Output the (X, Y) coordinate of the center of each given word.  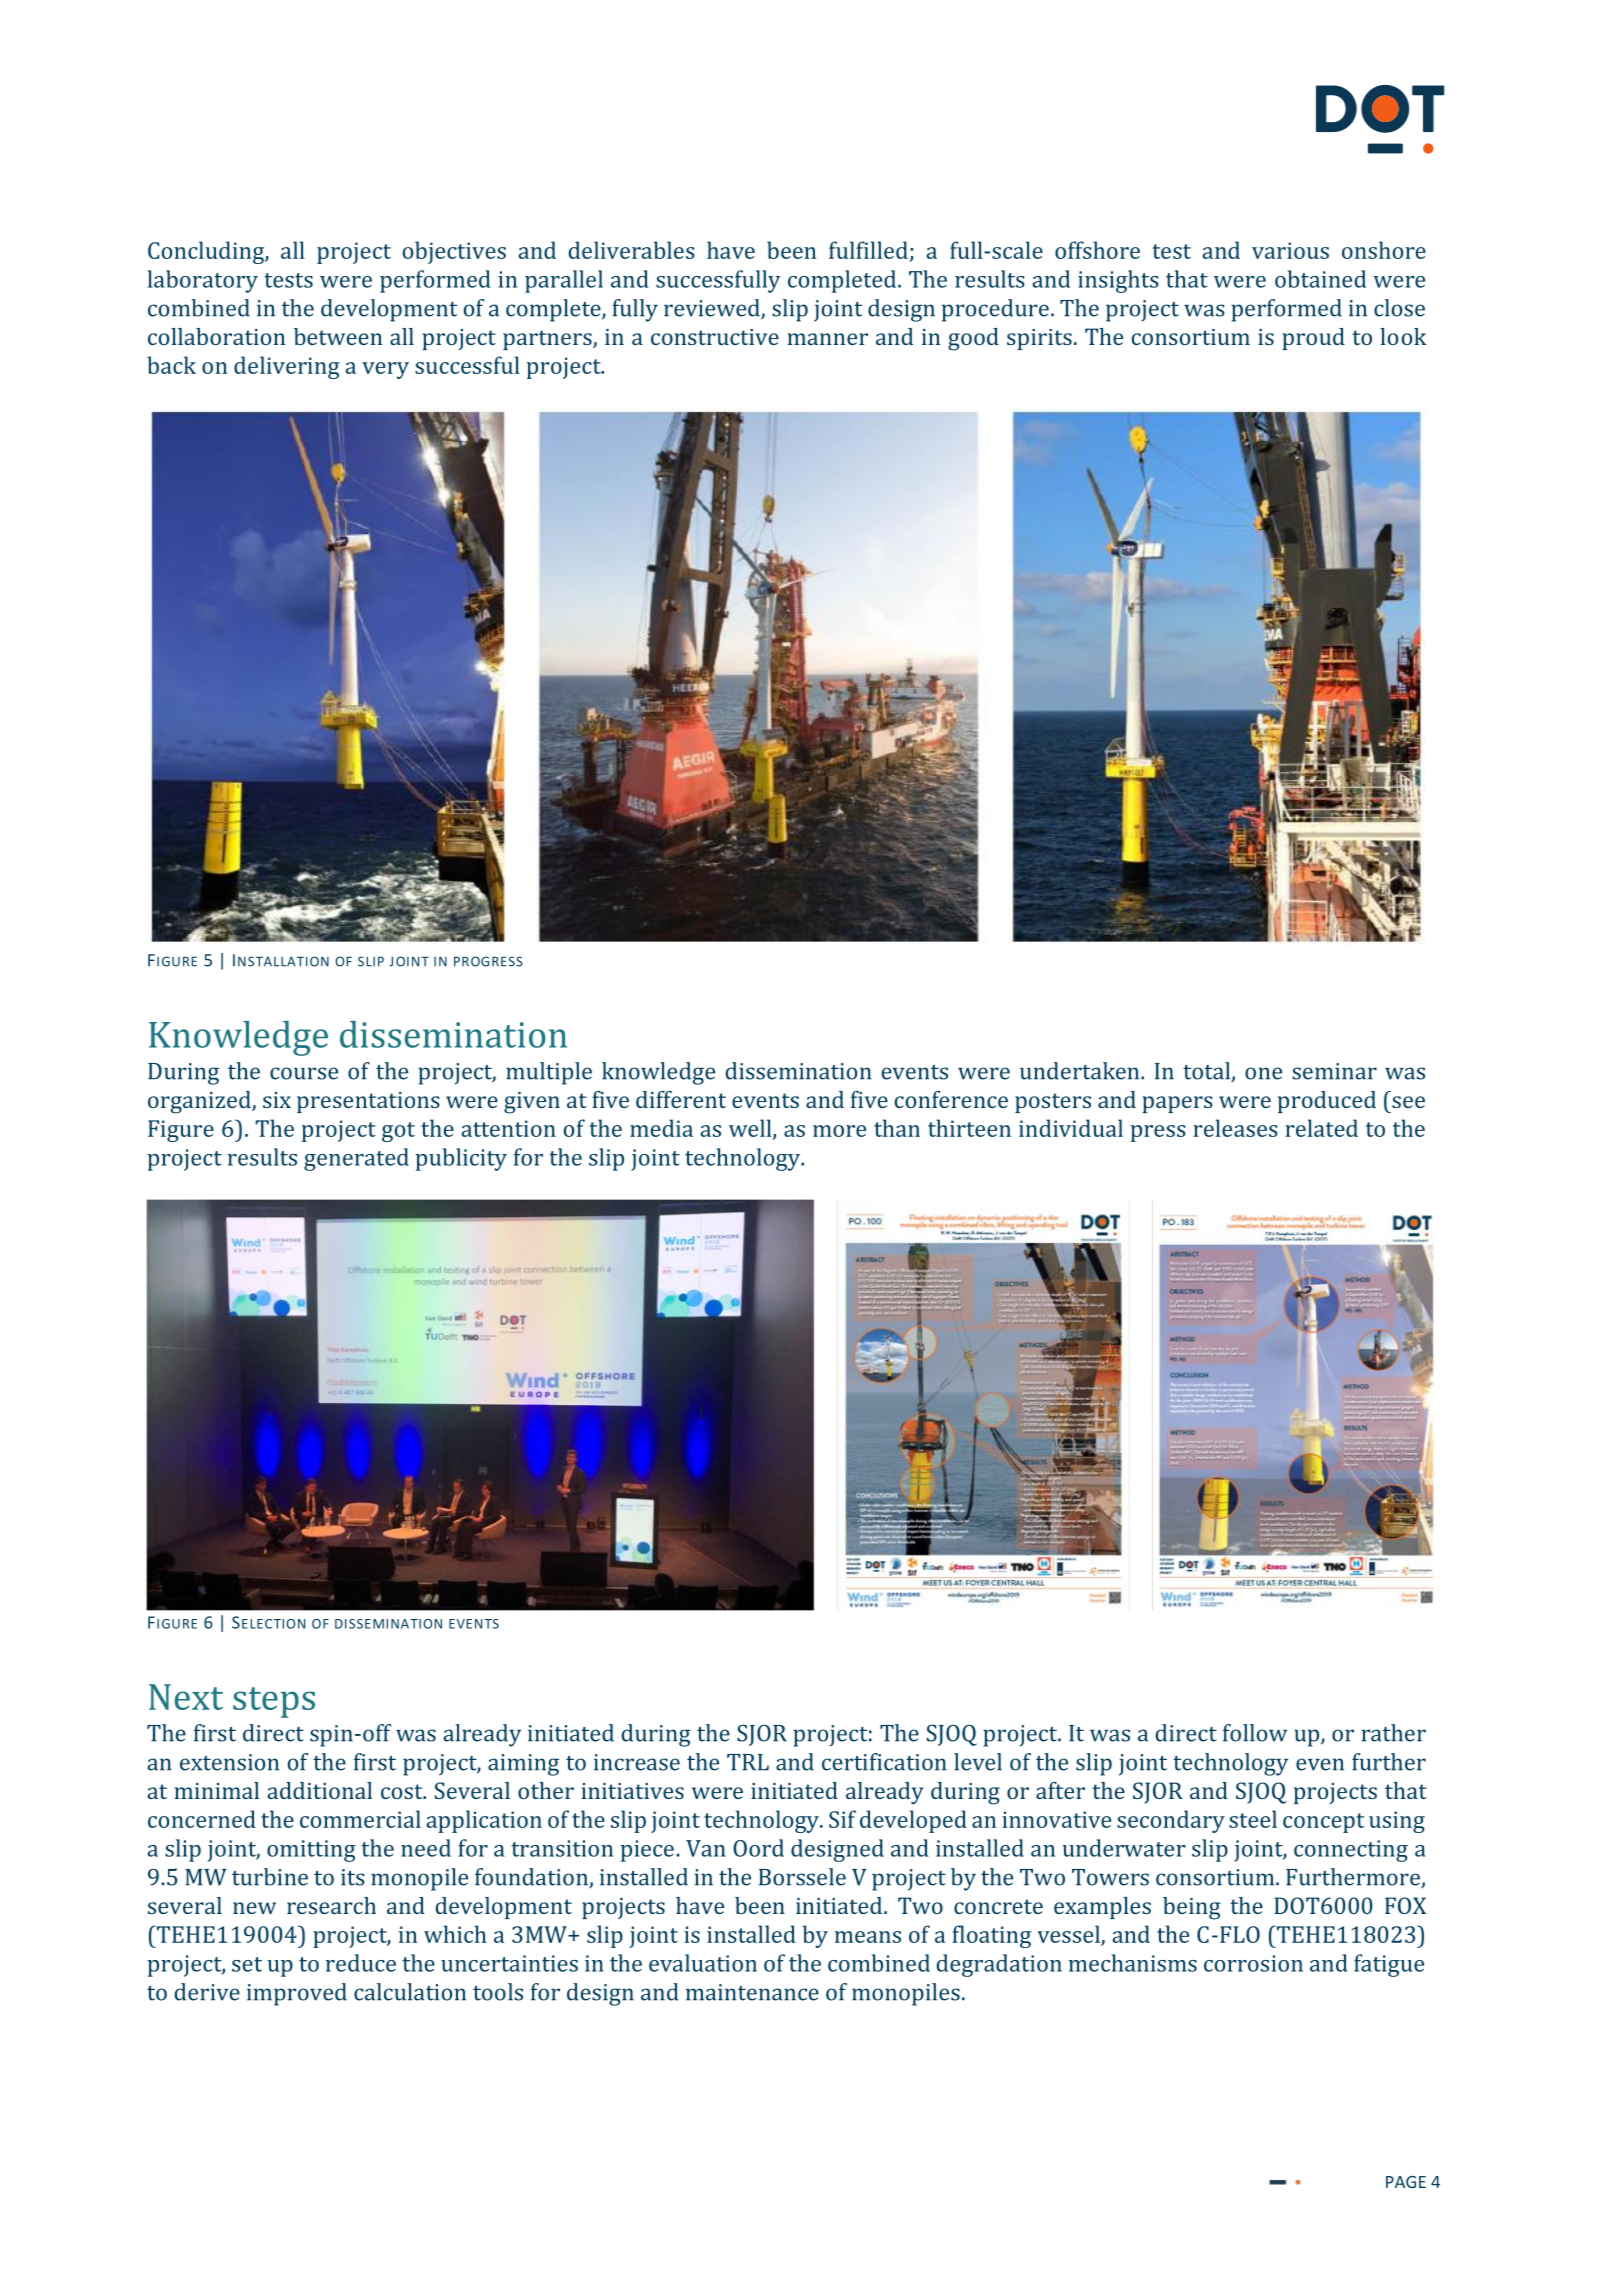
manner (828, 339)
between (338, 336)
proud (1313, 339)
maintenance (752, 1992)
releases (1235, 1128)
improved (297, 1994)
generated (356, 1159)
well (751, 1129)
